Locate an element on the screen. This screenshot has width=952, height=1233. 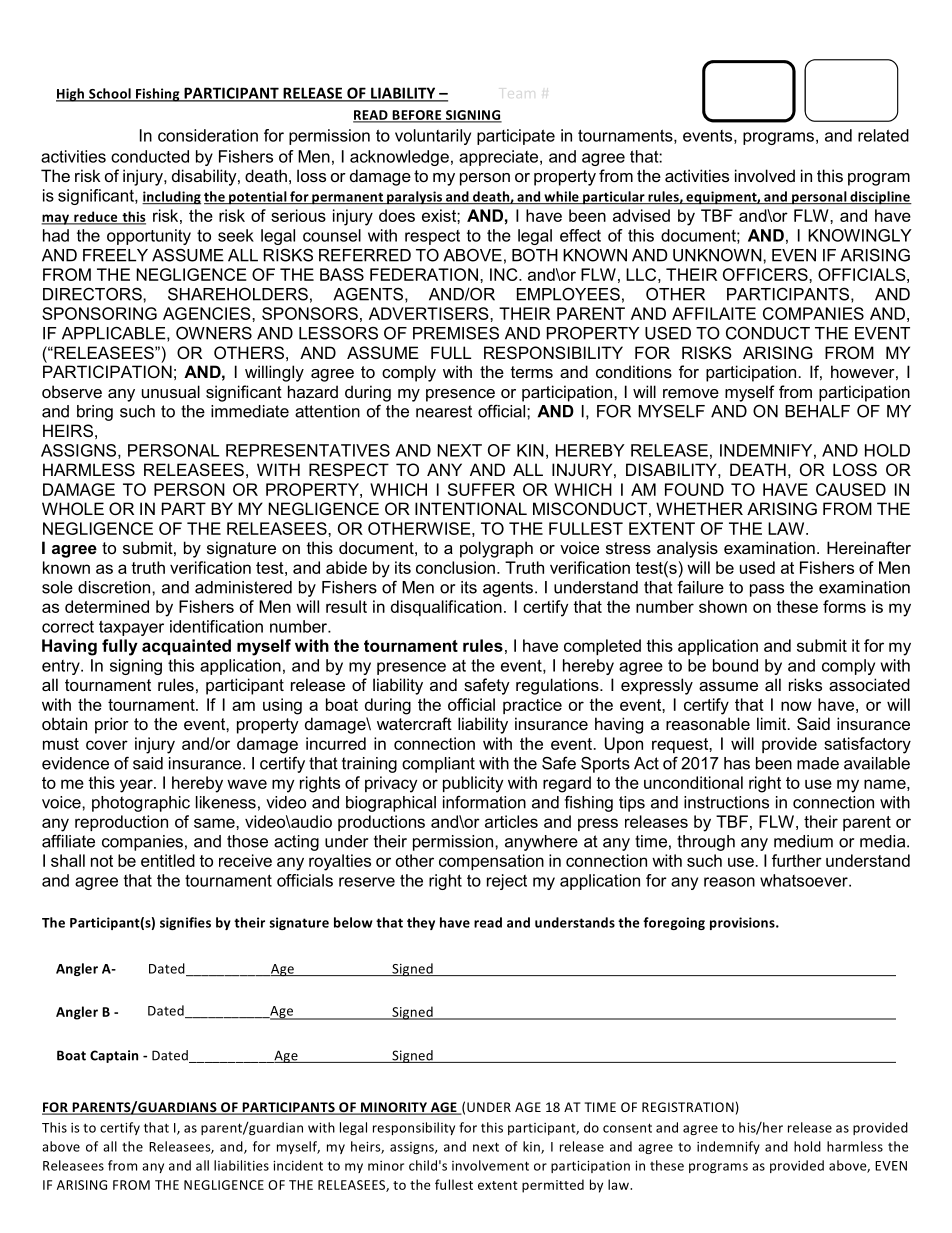
photographic is located at coordinates (141, 804).
